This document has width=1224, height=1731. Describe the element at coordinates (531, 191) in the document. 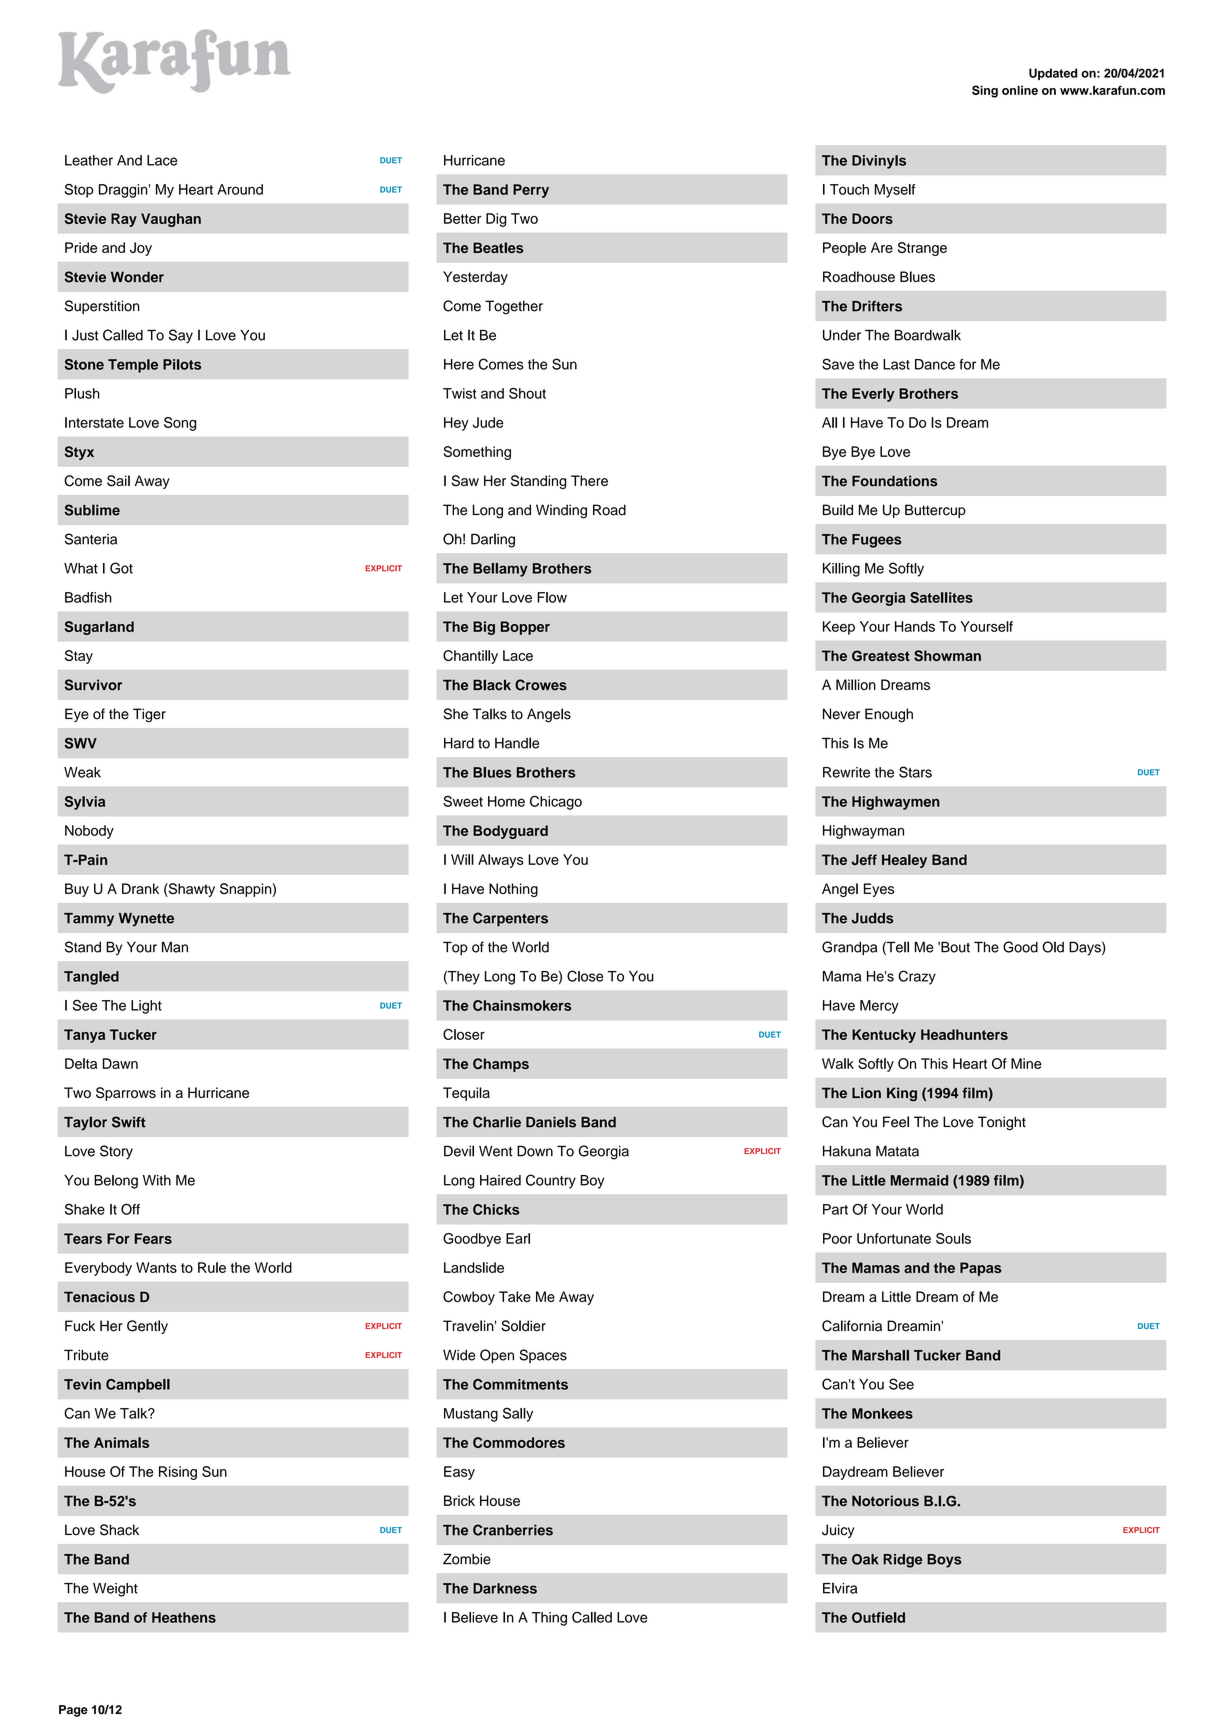

I see `Perry` at that location.
